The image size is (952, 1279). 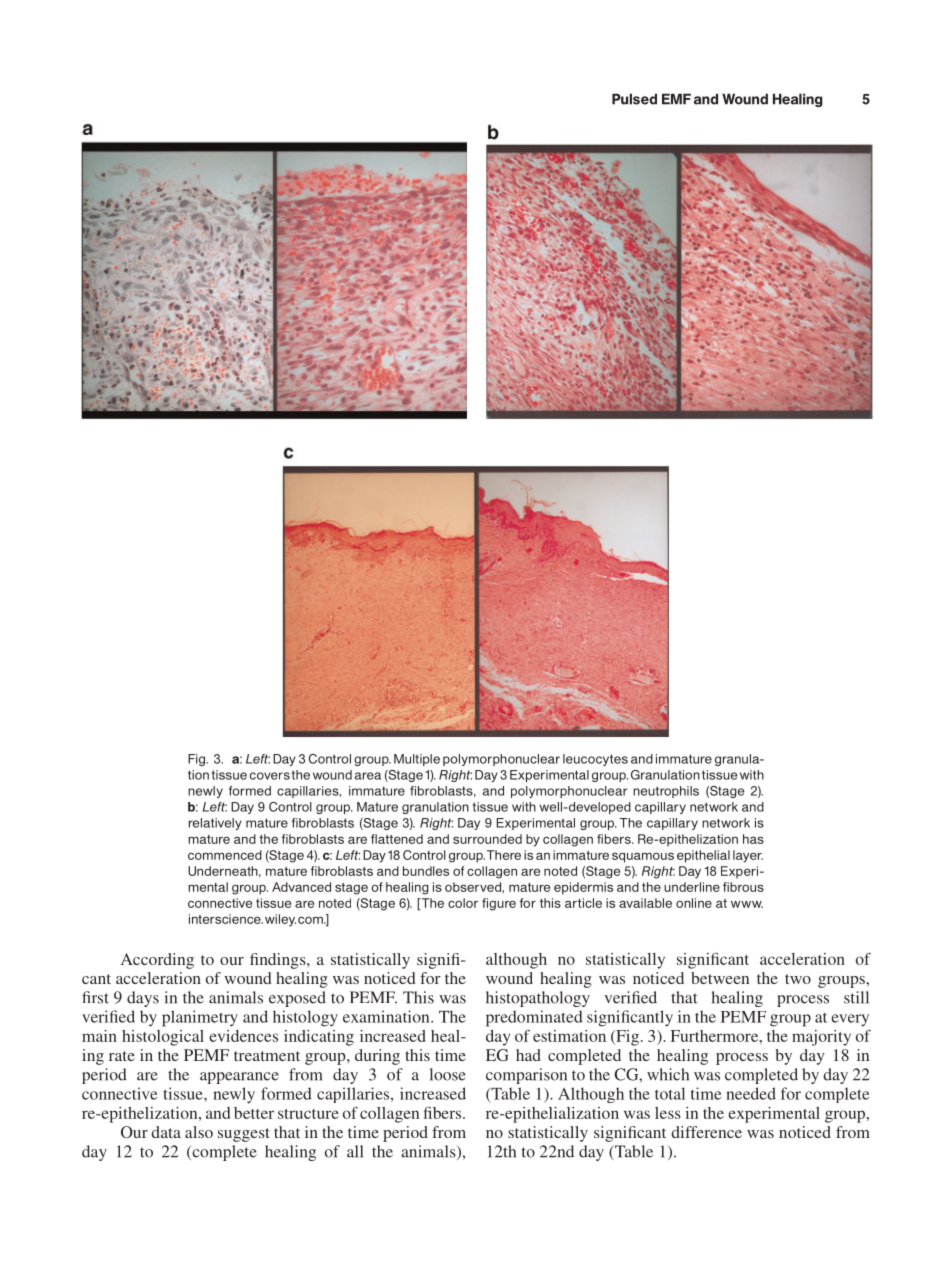 I want to click on surrounded, so click(x=487, y=839).
